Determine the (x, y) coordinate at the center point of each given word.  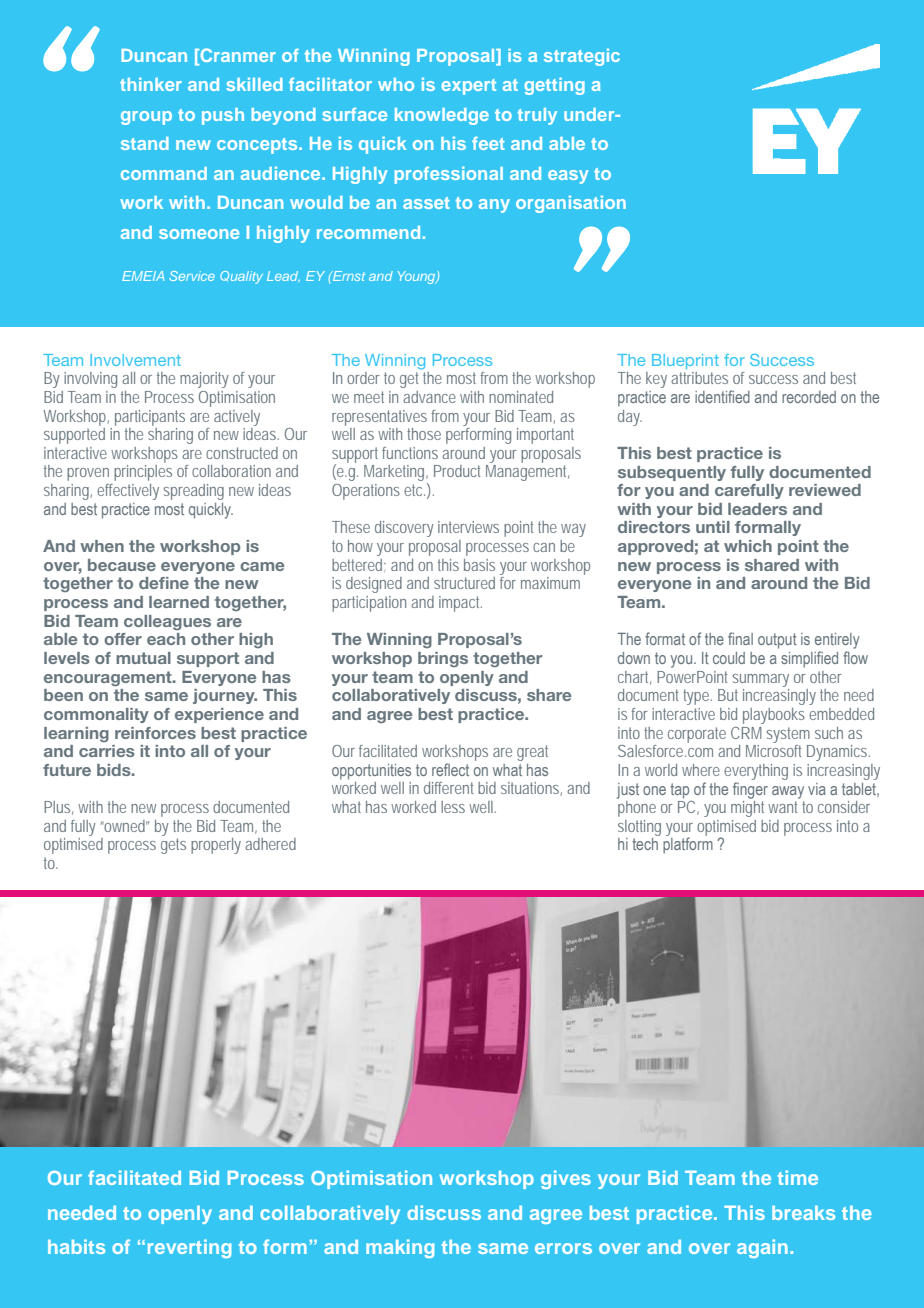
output (777, 641)
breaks (803, 1213)
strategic (582, 57)
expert (468, 87)
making (400, 1248)
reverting (189, 1248)
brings (443, 659)
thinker (151, 84)
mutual (143, 658)
